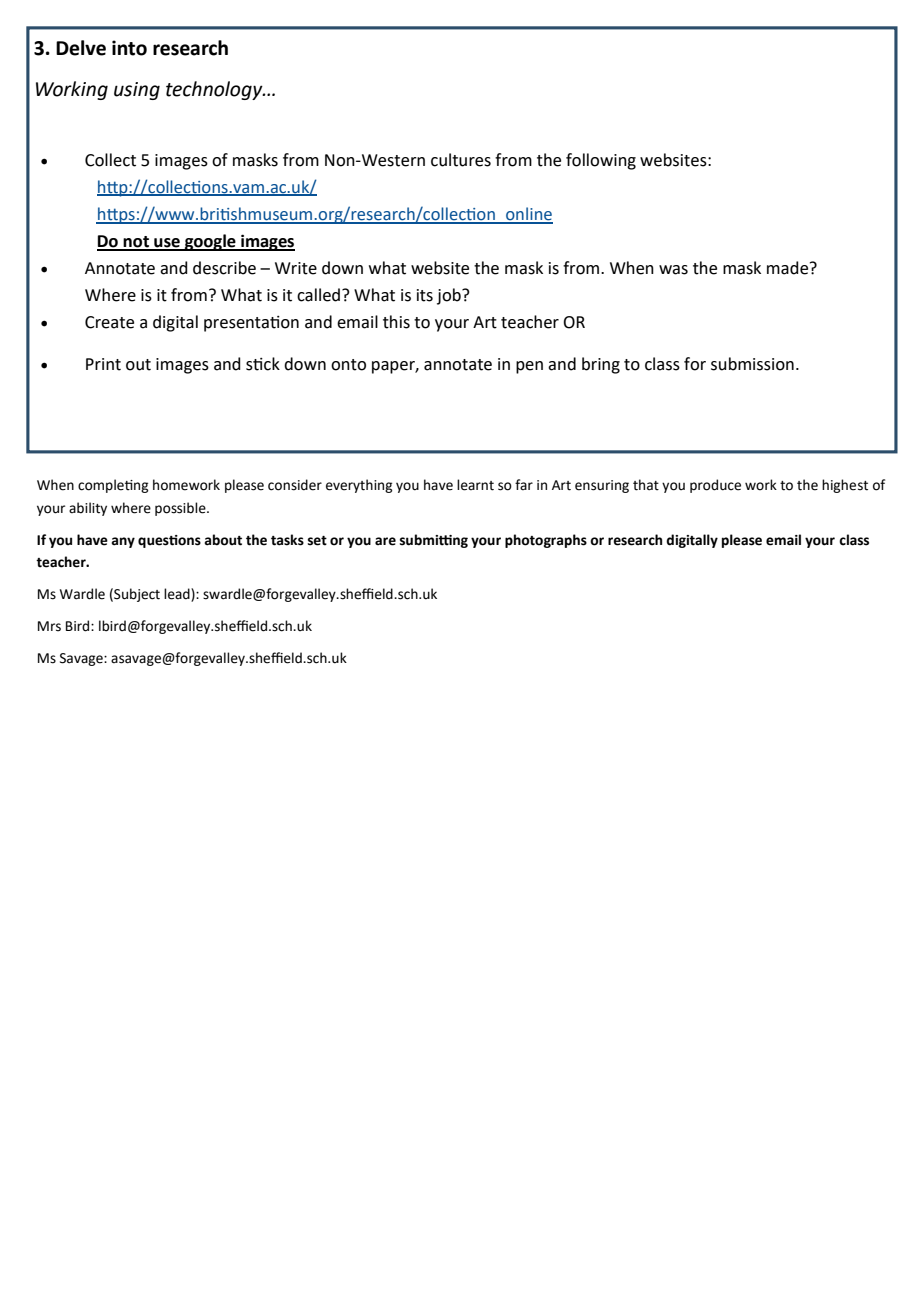 The image size is (924, 1308). Describe the element at coordinates (113, 486) in the screenshot. I see `completing` at that location.
